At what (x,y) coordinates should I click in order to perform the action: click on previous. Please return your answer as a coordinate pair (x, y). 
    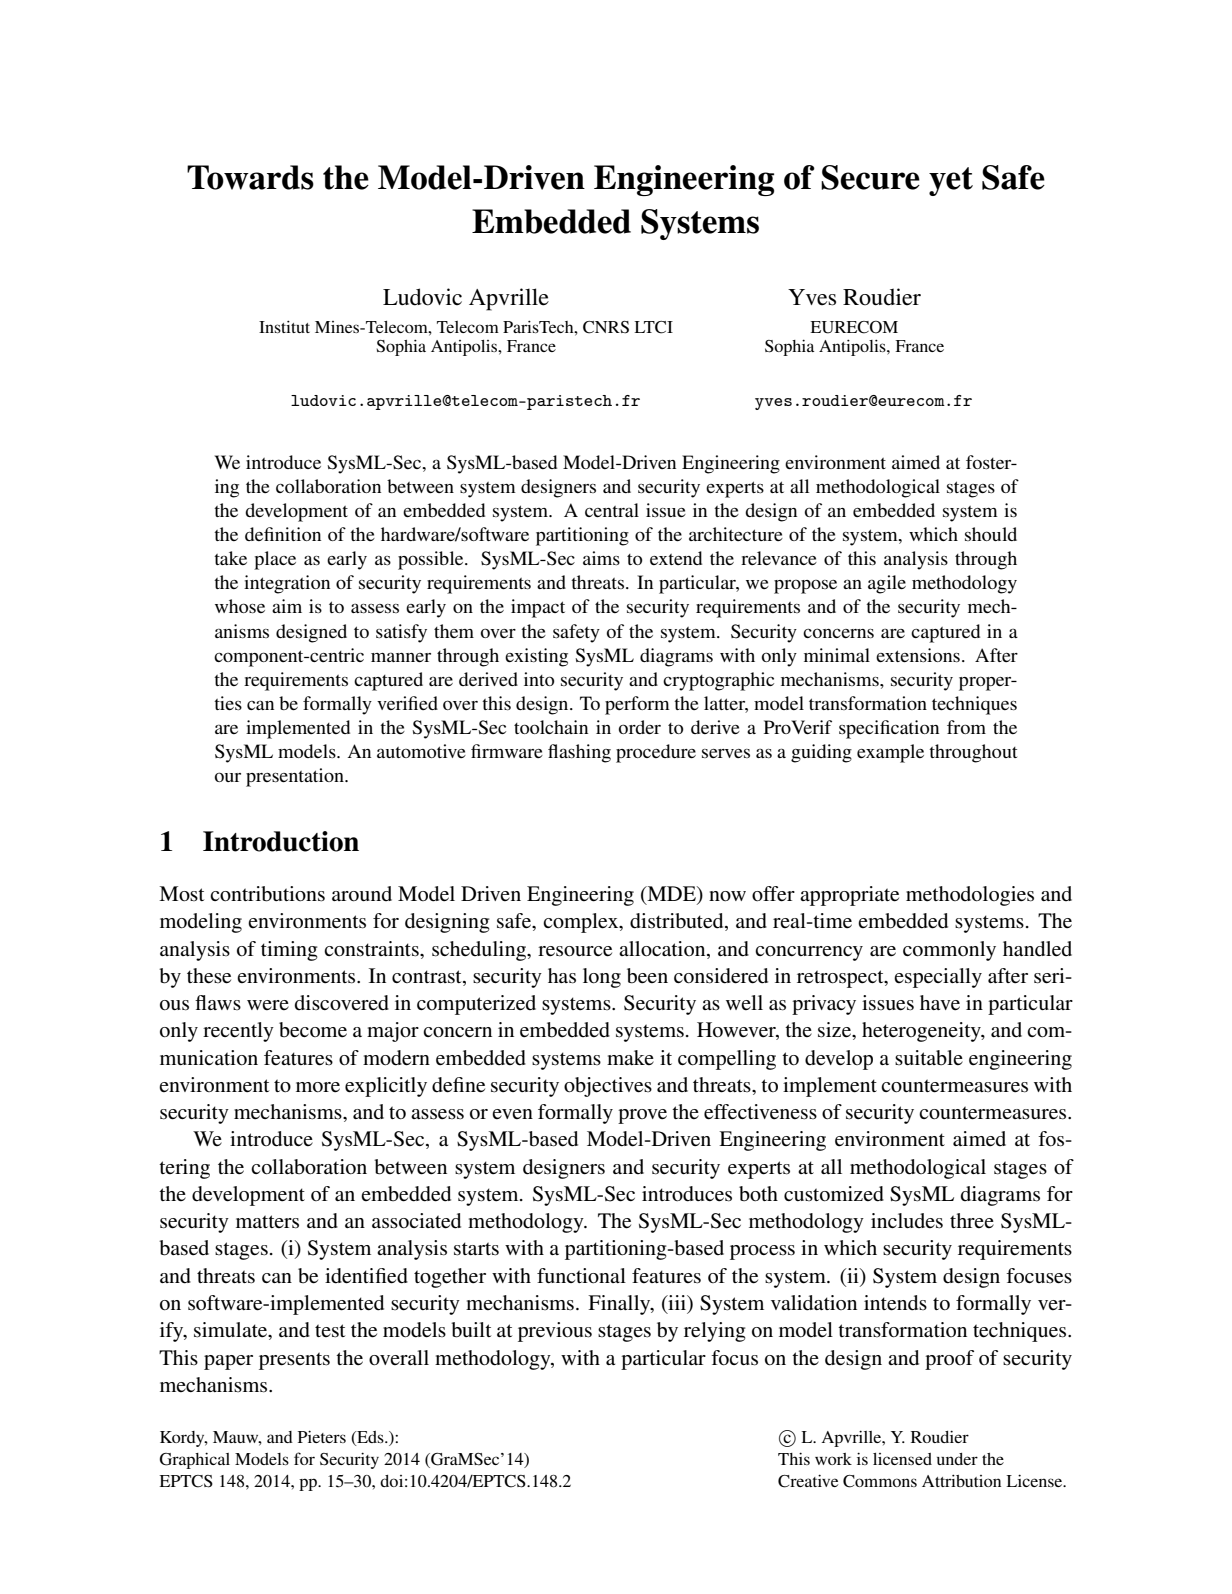
    Looking at the image, I should click on (555, 1332).
